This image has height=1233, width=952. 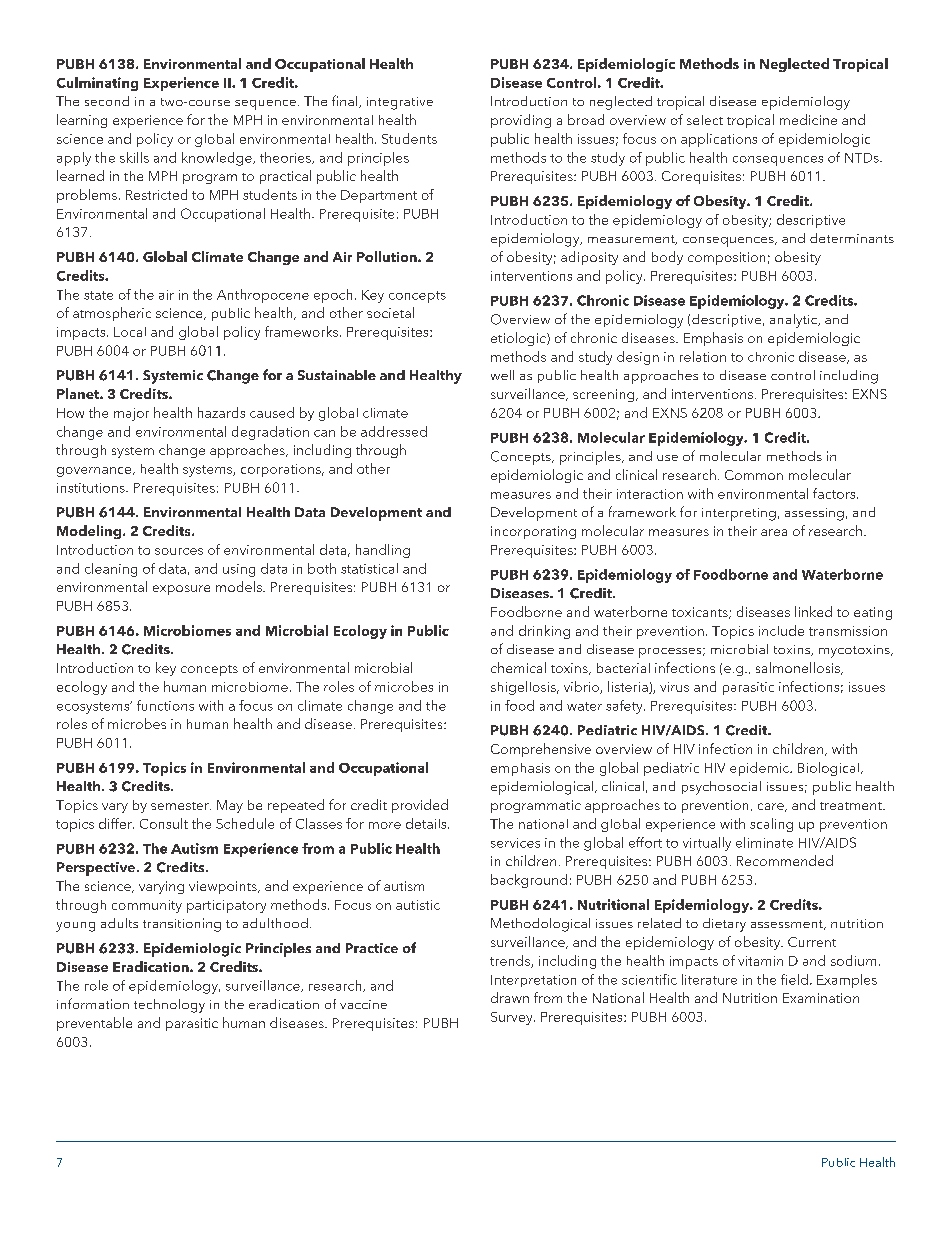 I want to click on major, so click(x=131, y=414).
